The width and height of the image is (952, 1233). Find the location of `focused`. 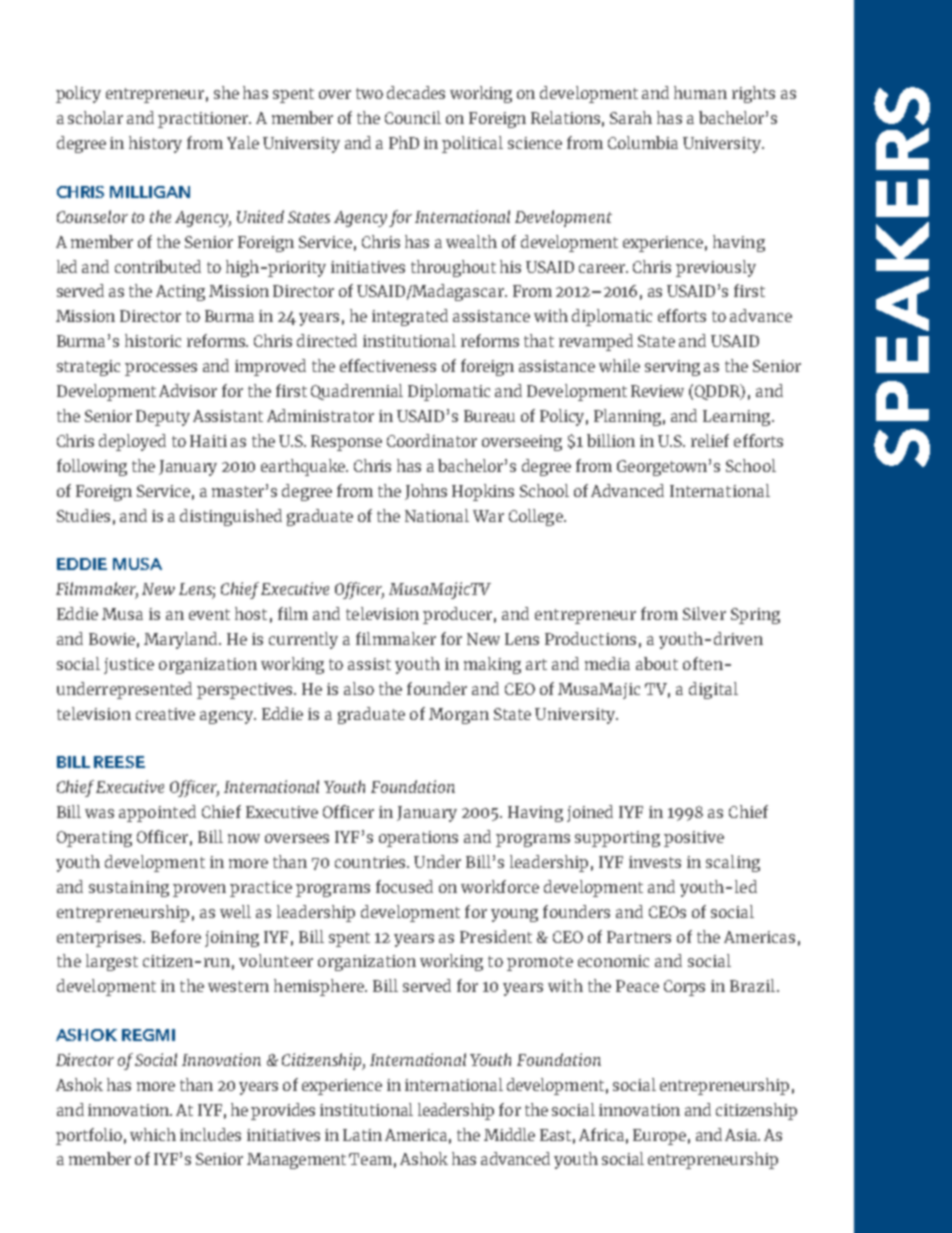

focused is located at coordinates (404, 886).
